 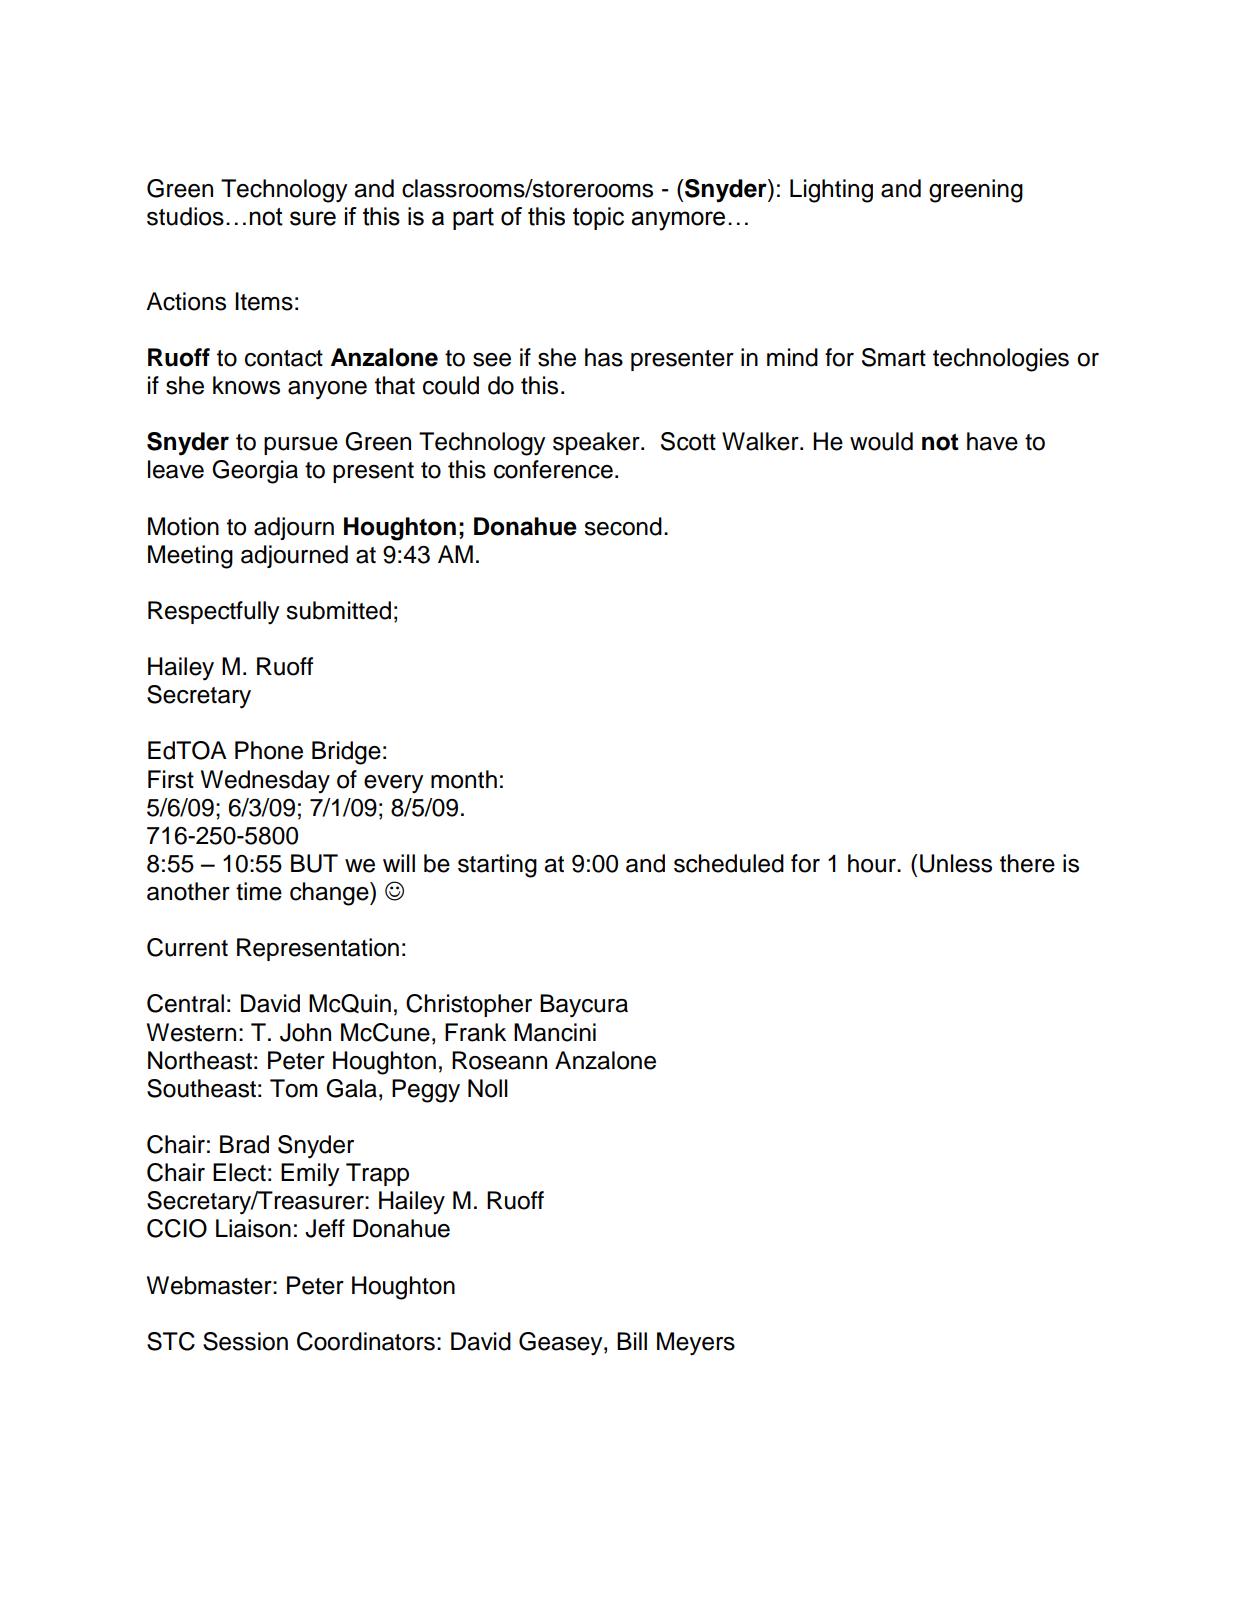 What do you see at coordinates (632, 1341) in the page?
I see `Bill` at bounding box center [632, 1341].
